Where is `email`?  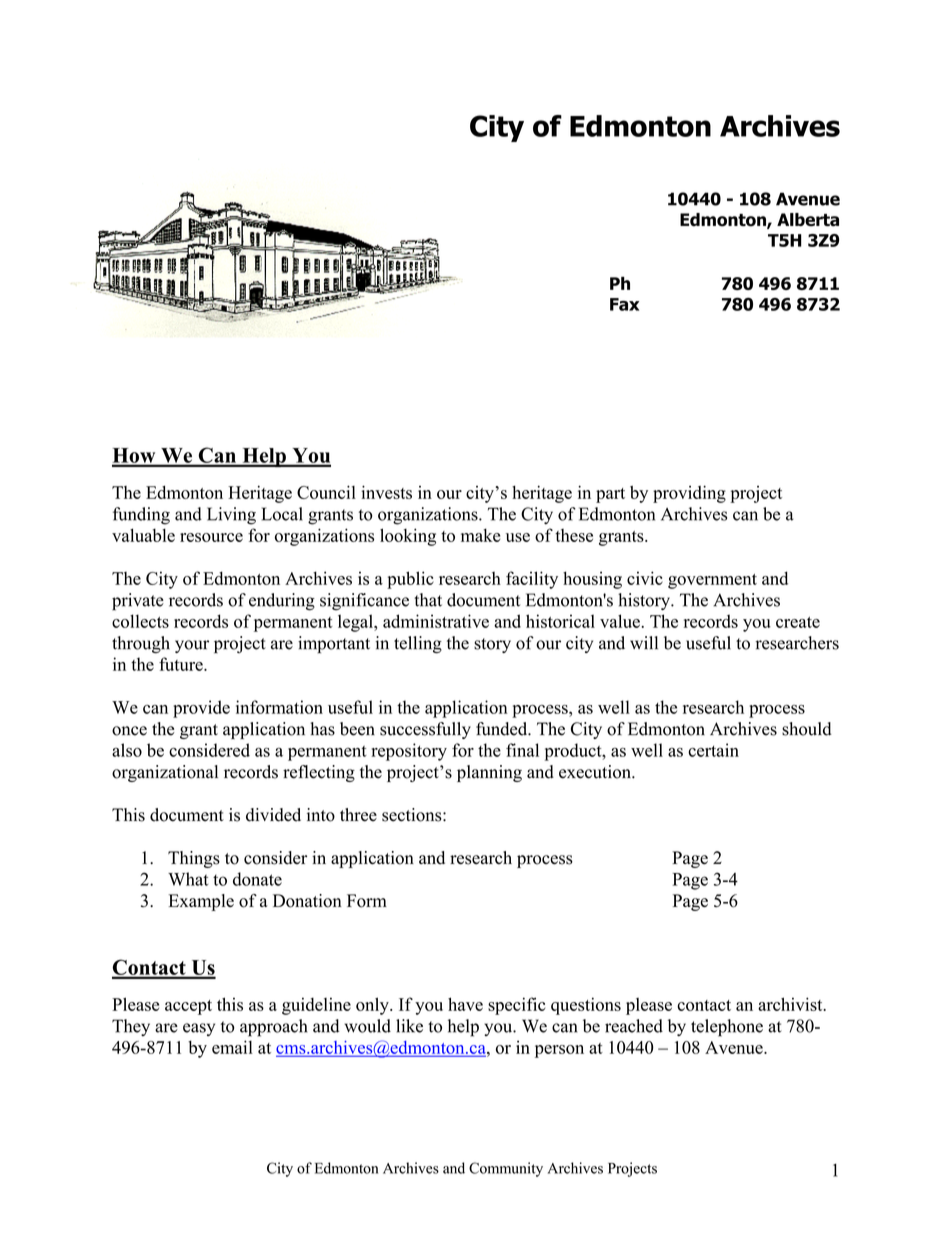 email is located at coordinates (232, 1047).
